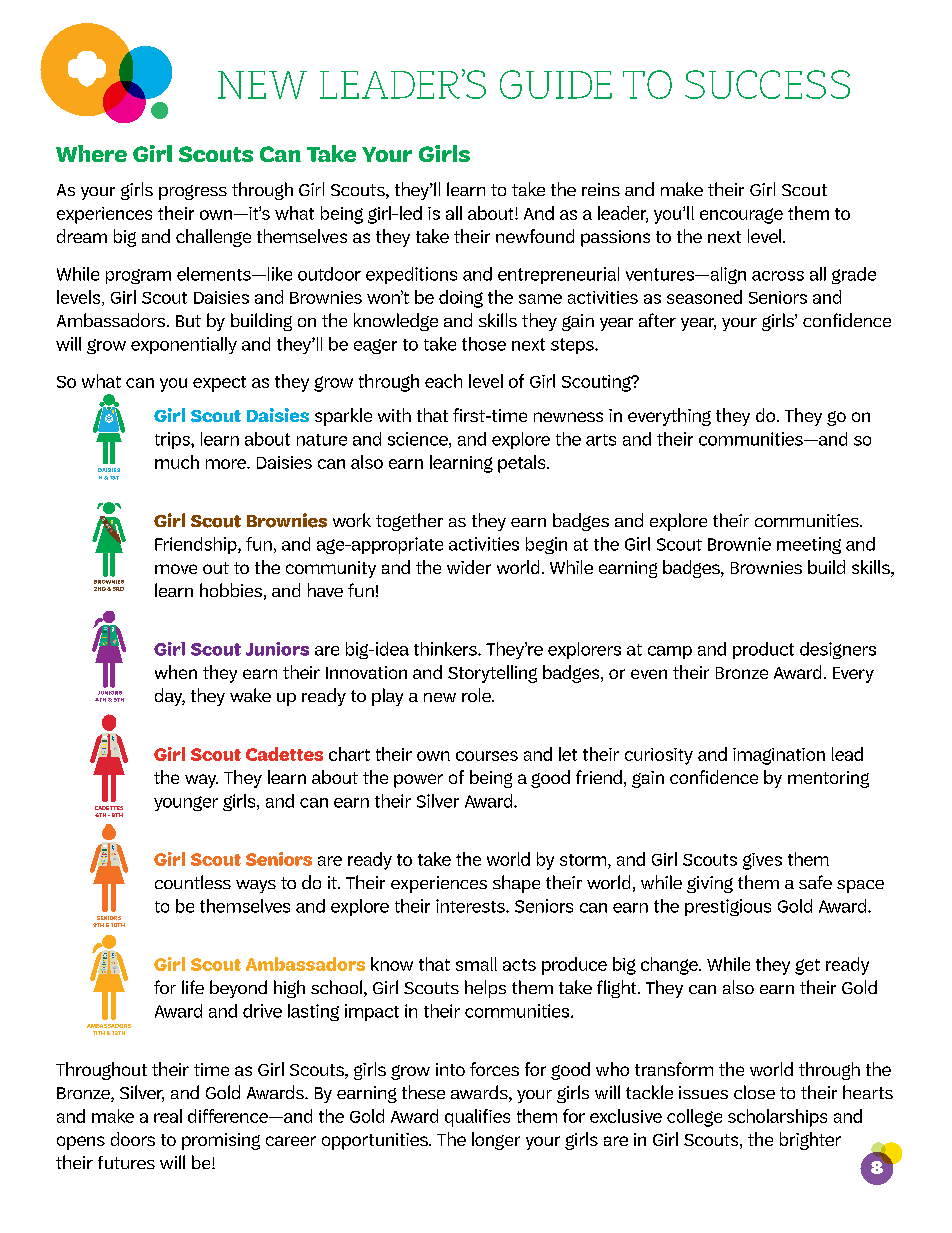  What do you see at coordinates (777, 1118) in the image?
I see `scholarships` at bounding box center [777, 1118].
